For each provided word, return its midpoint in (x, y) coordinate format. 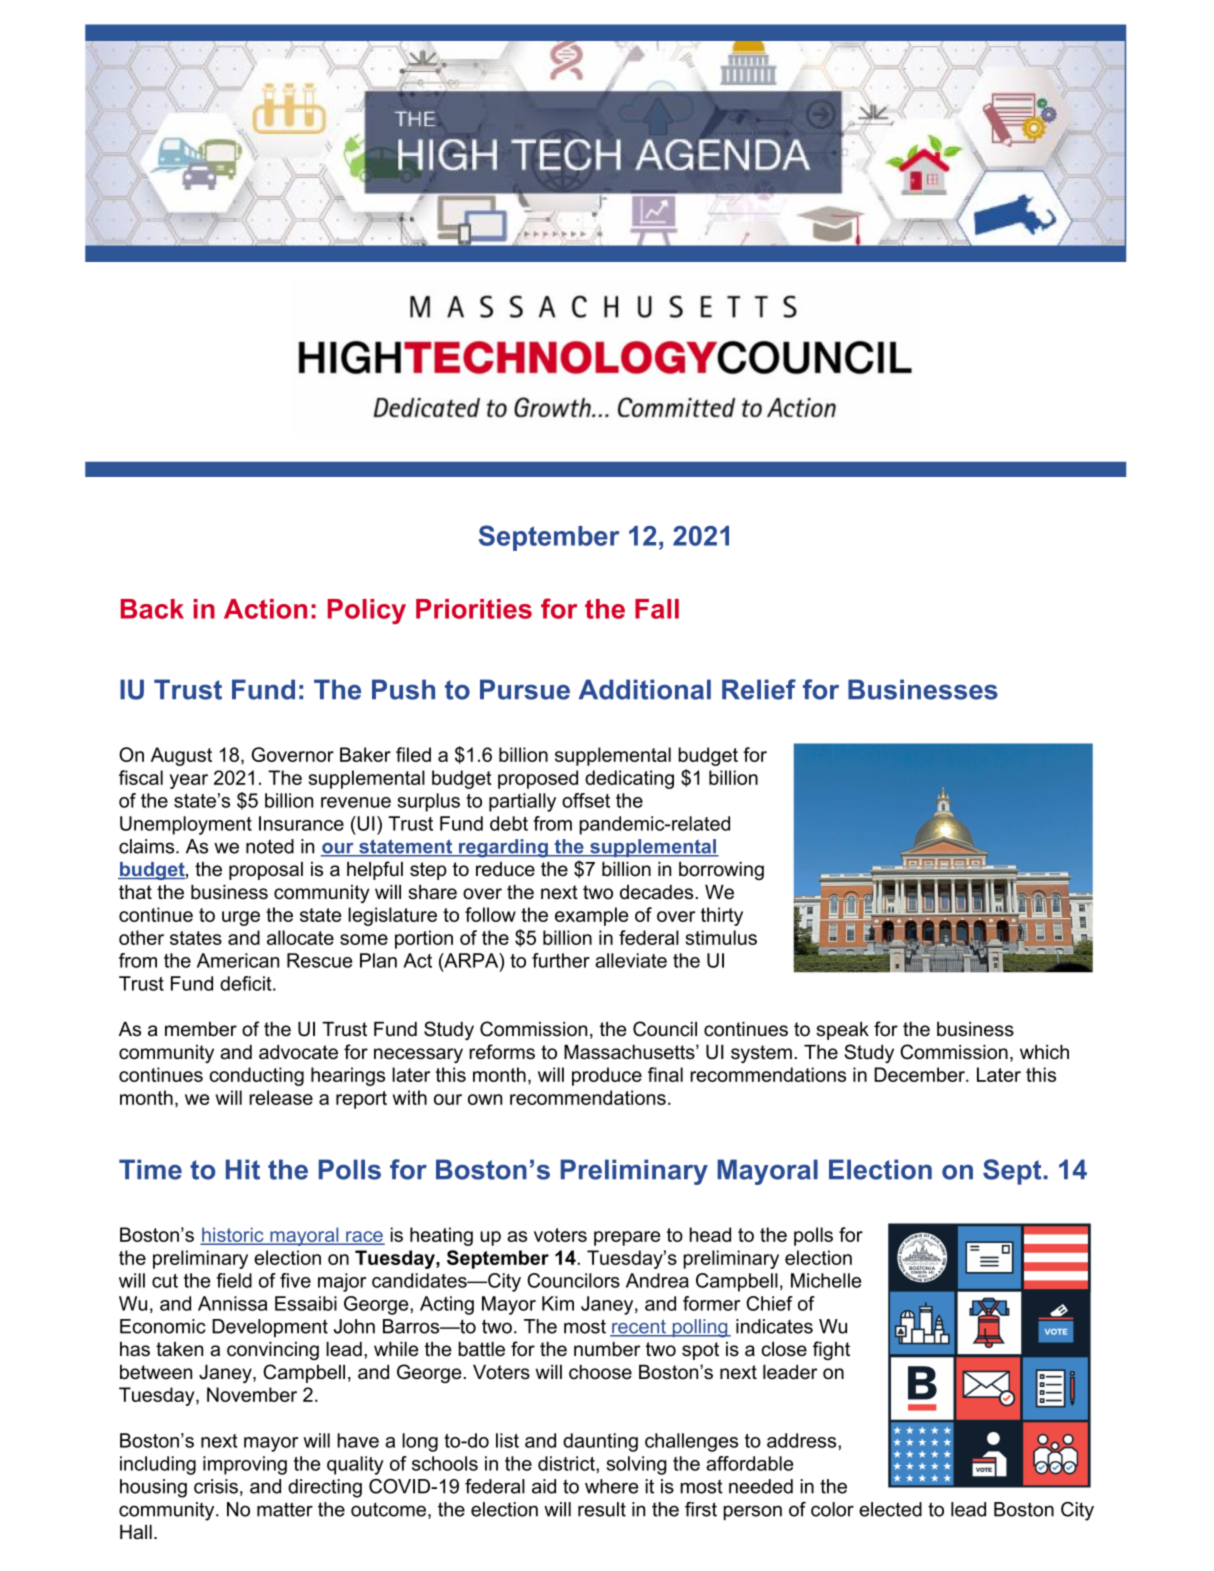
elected (890, 1509)
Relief (759, 689)
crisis (216, 1486)
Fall (657, 609)
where (611, 1486)
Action (265, 609)
